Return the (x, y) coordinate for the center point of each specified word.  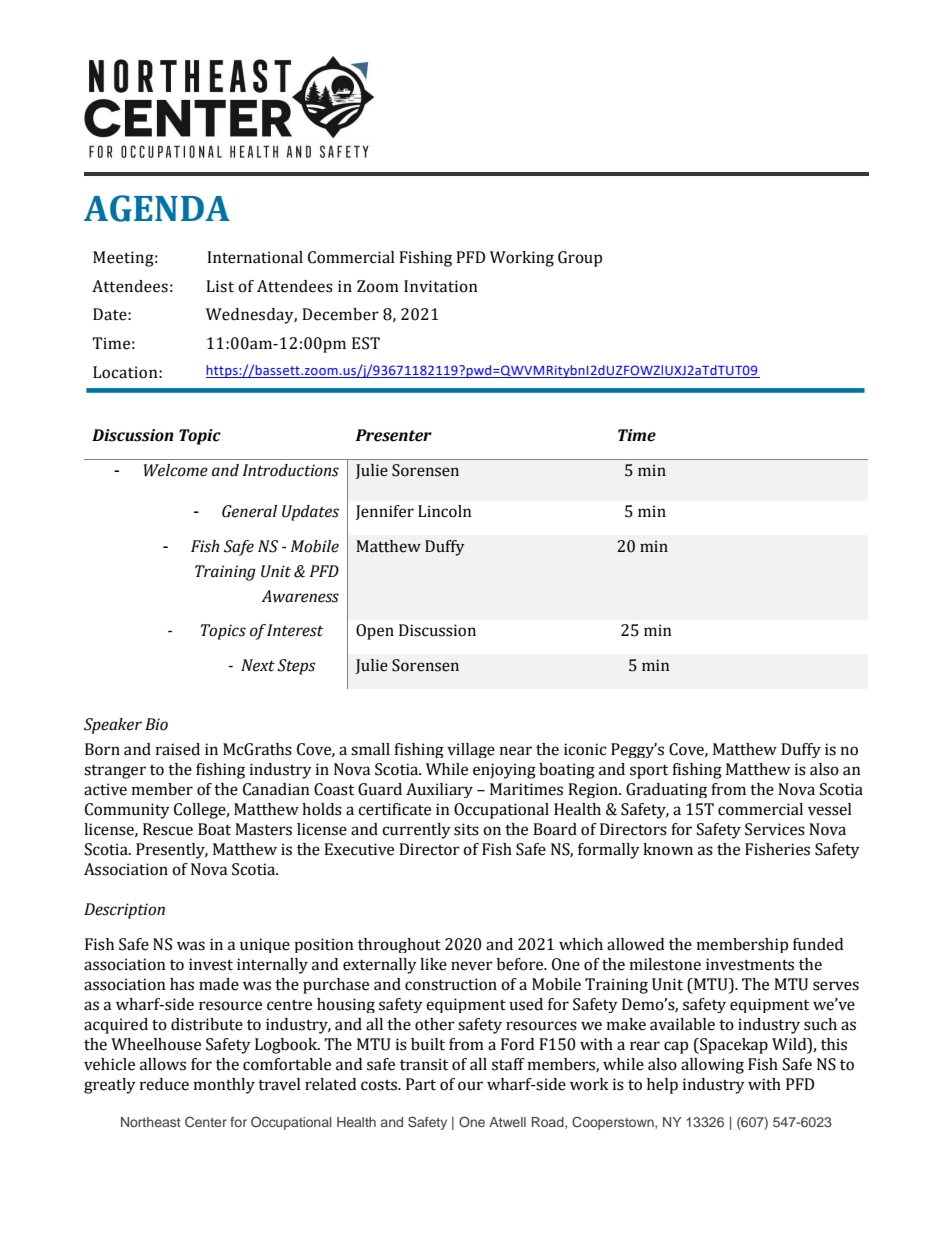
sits (466, 829)
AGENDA (157, 208)
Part (421, 1084)
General (249, 511)
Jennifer (385, 512)
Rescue (168, 829)
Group (580, 259)
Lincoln (445, 511)
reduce (164, 1084)
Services (775, 829)
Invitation (441, 286)
